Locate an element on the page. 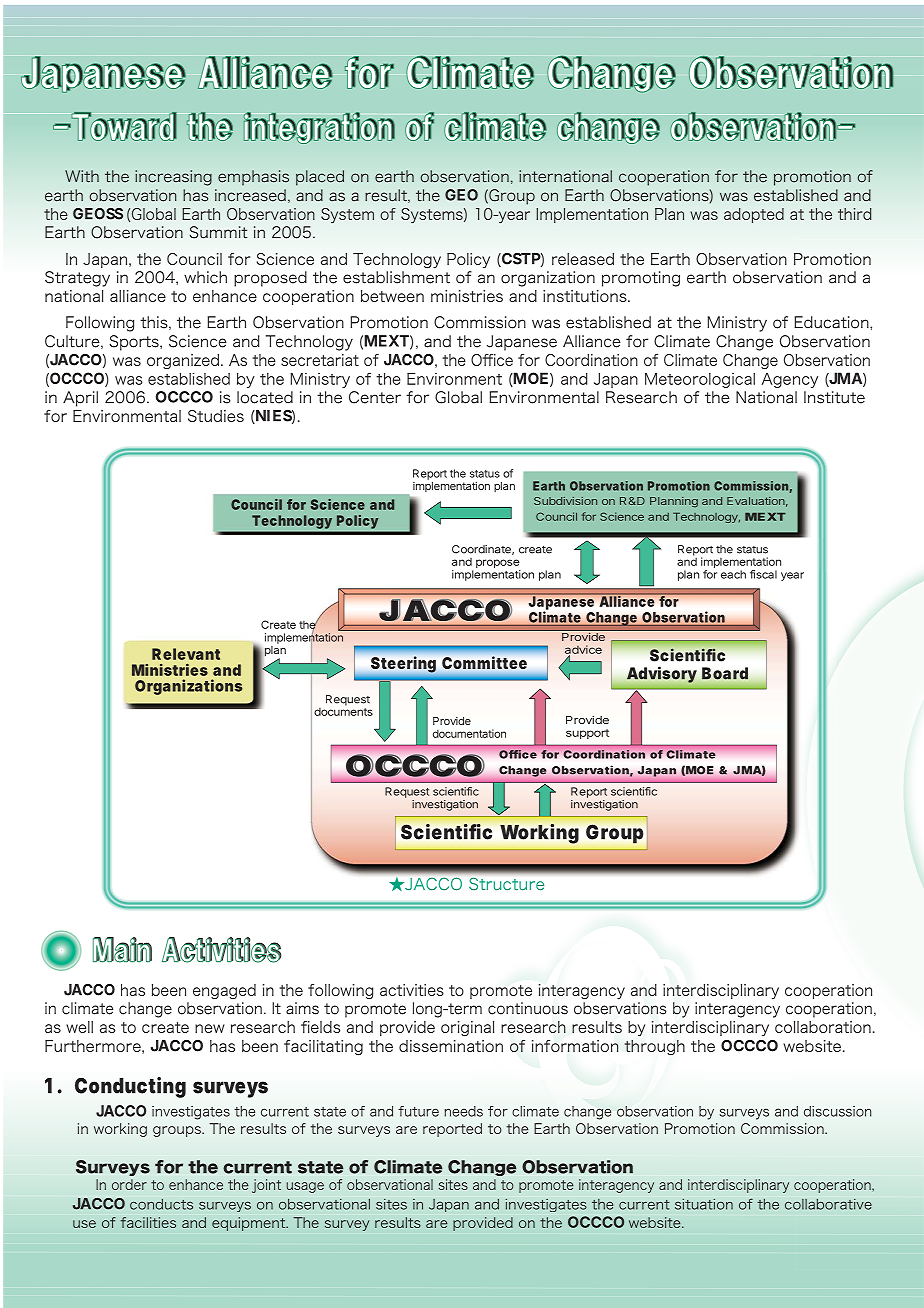 Image resolution: width=924 pixels, height=1308 pixels. establishment is located at coordinates (396, 277).
